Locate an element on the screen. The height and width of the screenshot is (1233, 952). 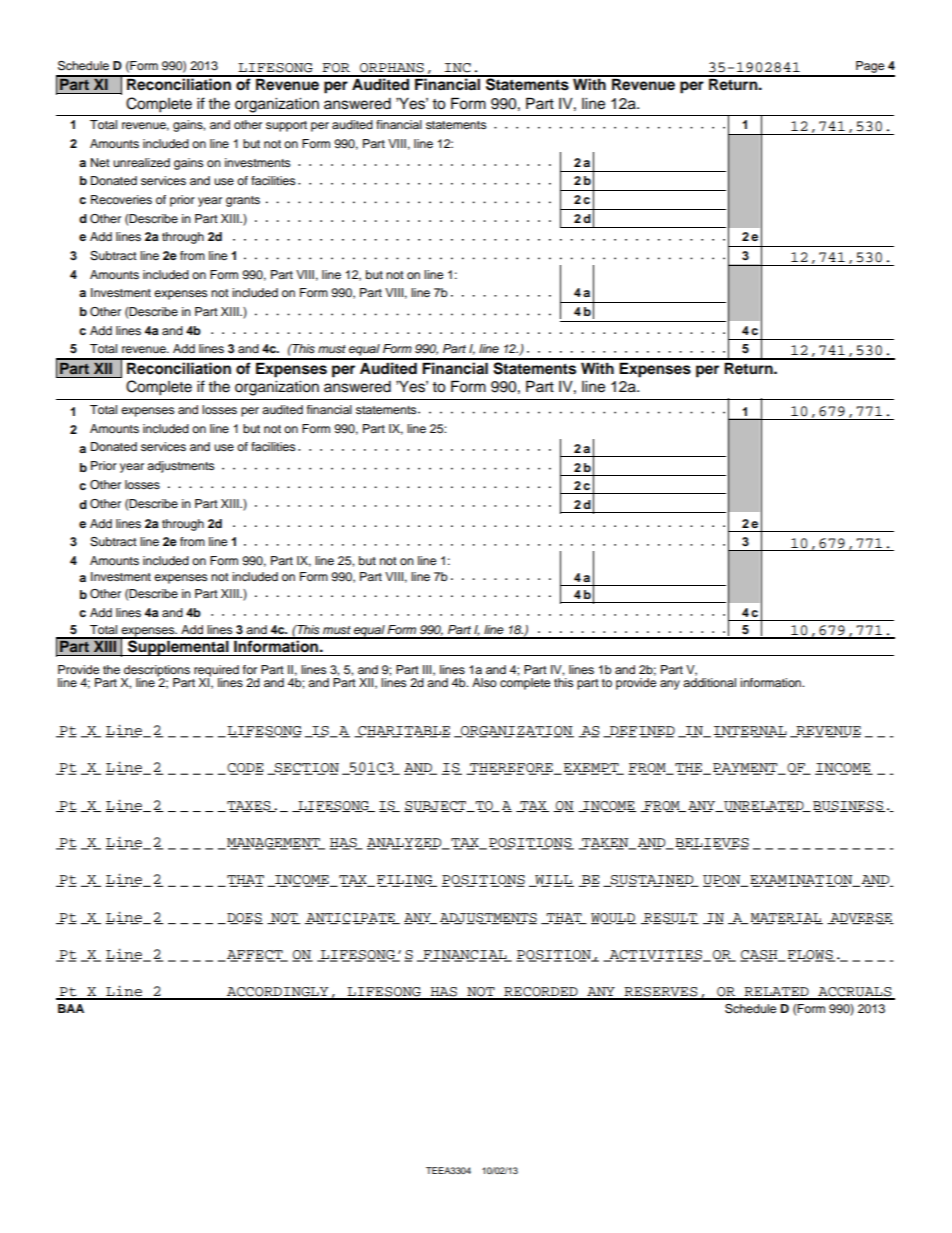
support is located at coordinates (286, 126).
